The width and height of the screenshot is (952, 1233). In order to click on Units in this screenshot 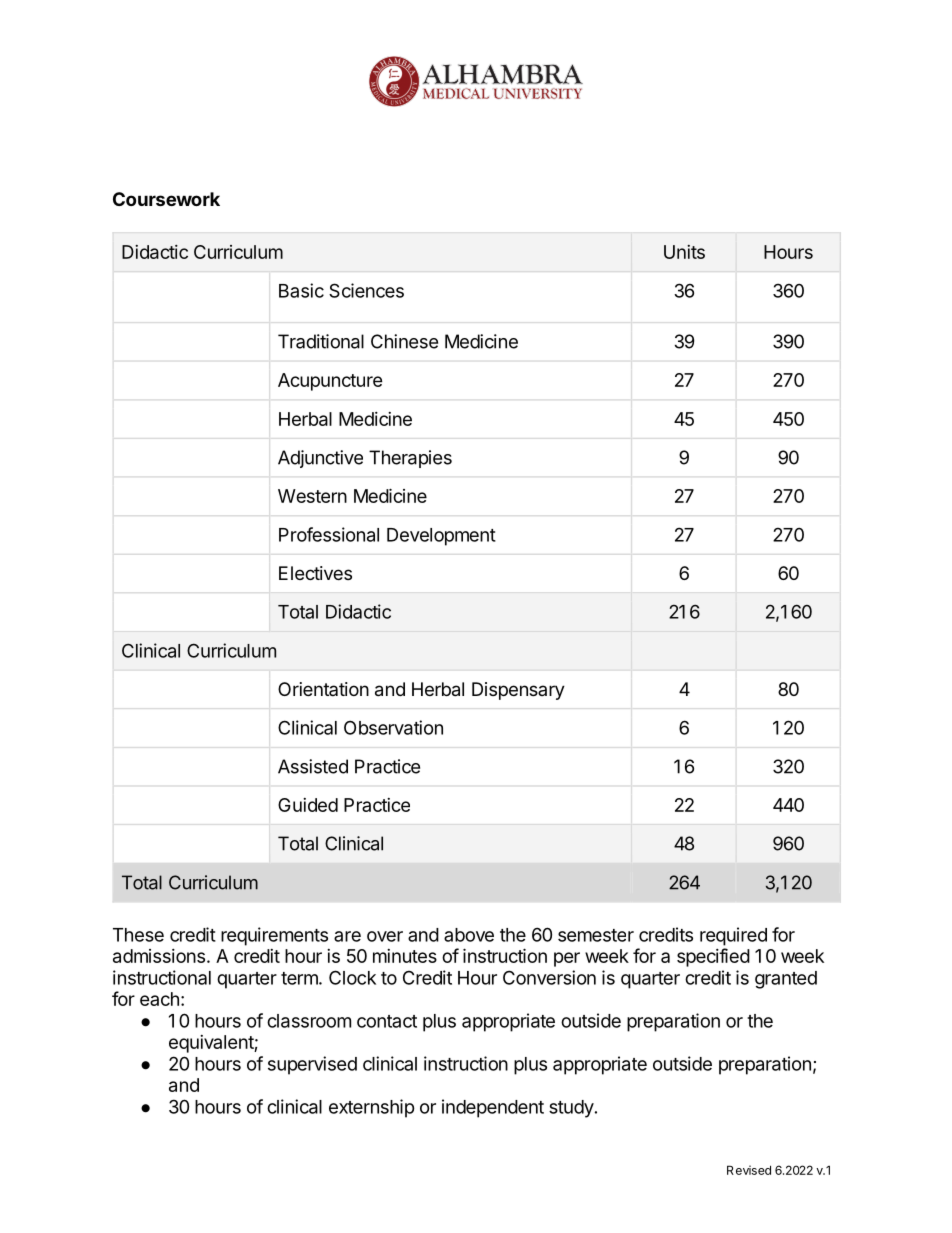, I will do `click(684, 252)`.
